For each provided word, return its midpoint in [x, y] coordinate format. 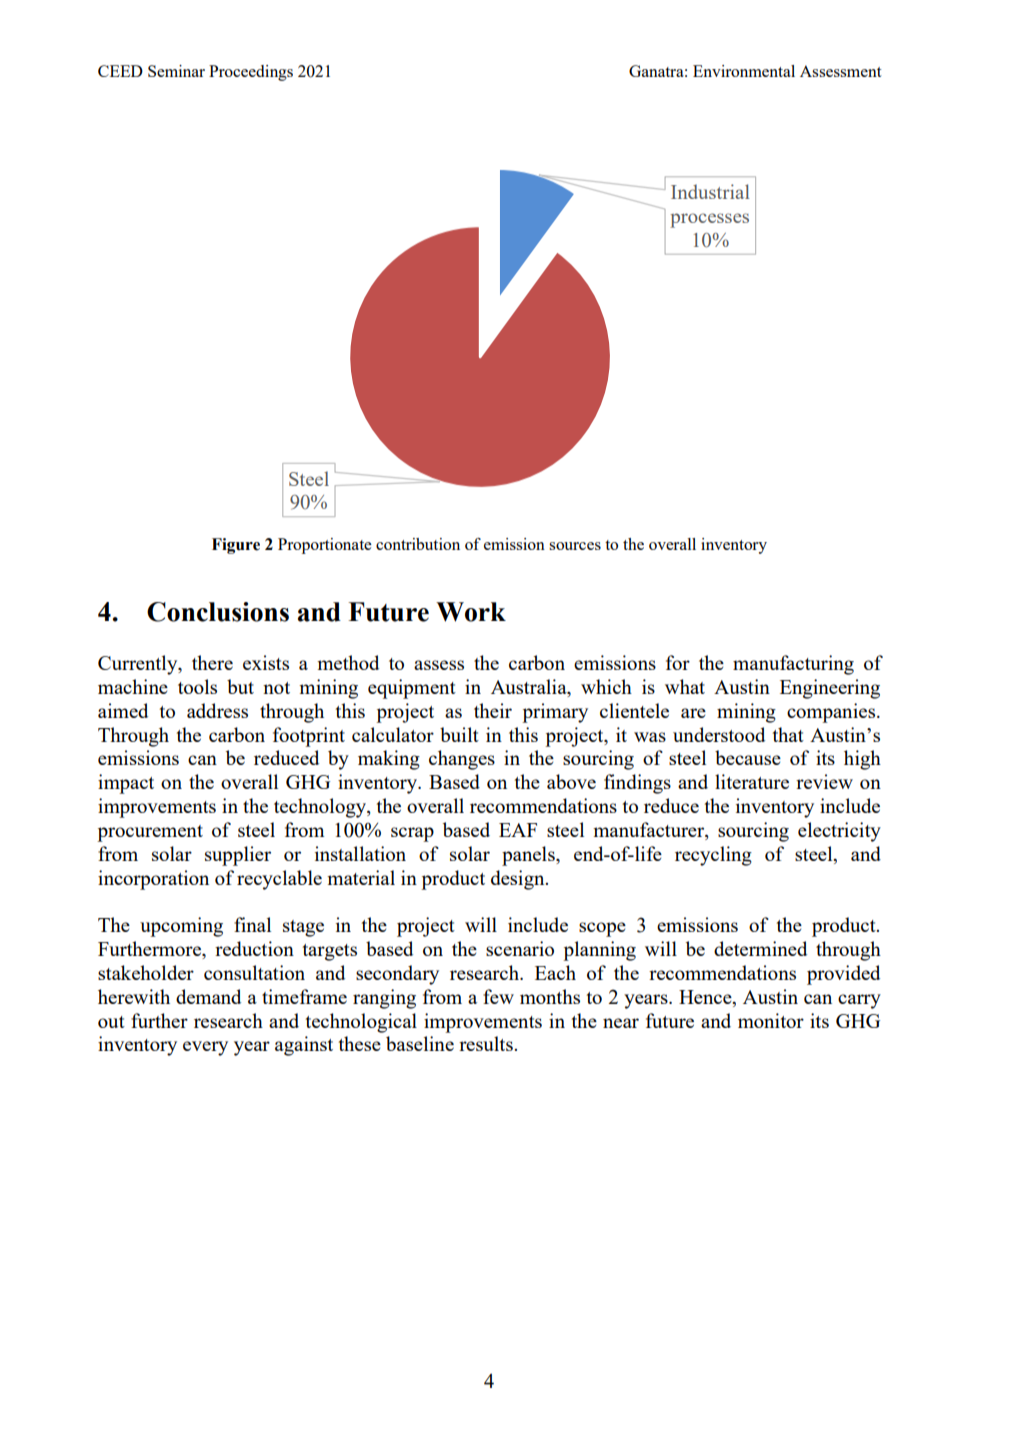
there [212, 662]
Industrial [710, 191]
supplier [238, 856]
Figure [236, 546]
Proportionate [325, 546]
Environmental [744, 71]
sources [575, 546]
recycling [713, 856]
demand [208, 996]
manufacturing [793, 665]
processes [709, 220]
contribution [418, 544]
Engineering [830, 689]
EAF [518, 830]
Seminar [176, 71]
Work [471, 612]
